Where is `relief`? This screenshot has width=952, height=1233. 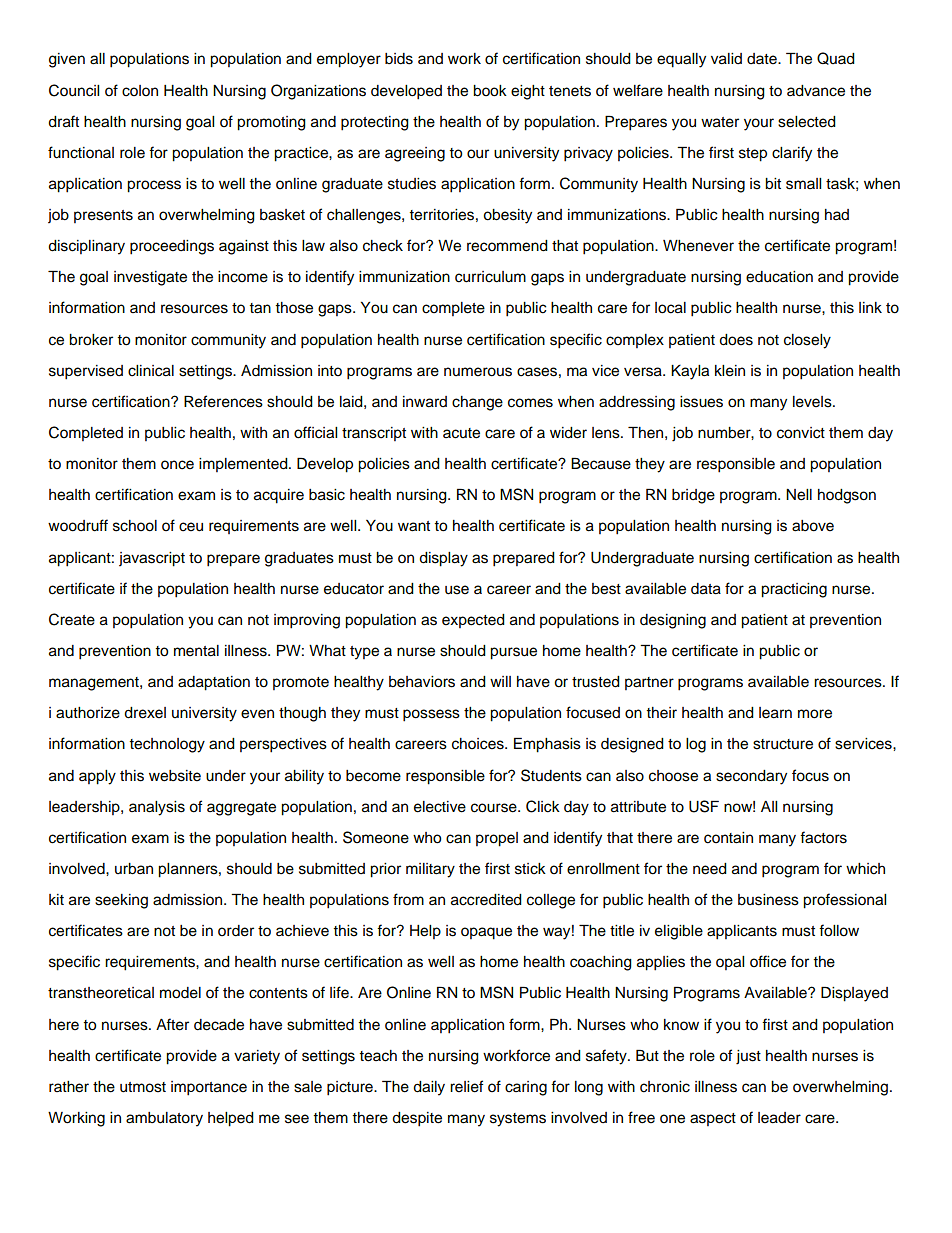 relief is located at coordinates (466, 1086).
